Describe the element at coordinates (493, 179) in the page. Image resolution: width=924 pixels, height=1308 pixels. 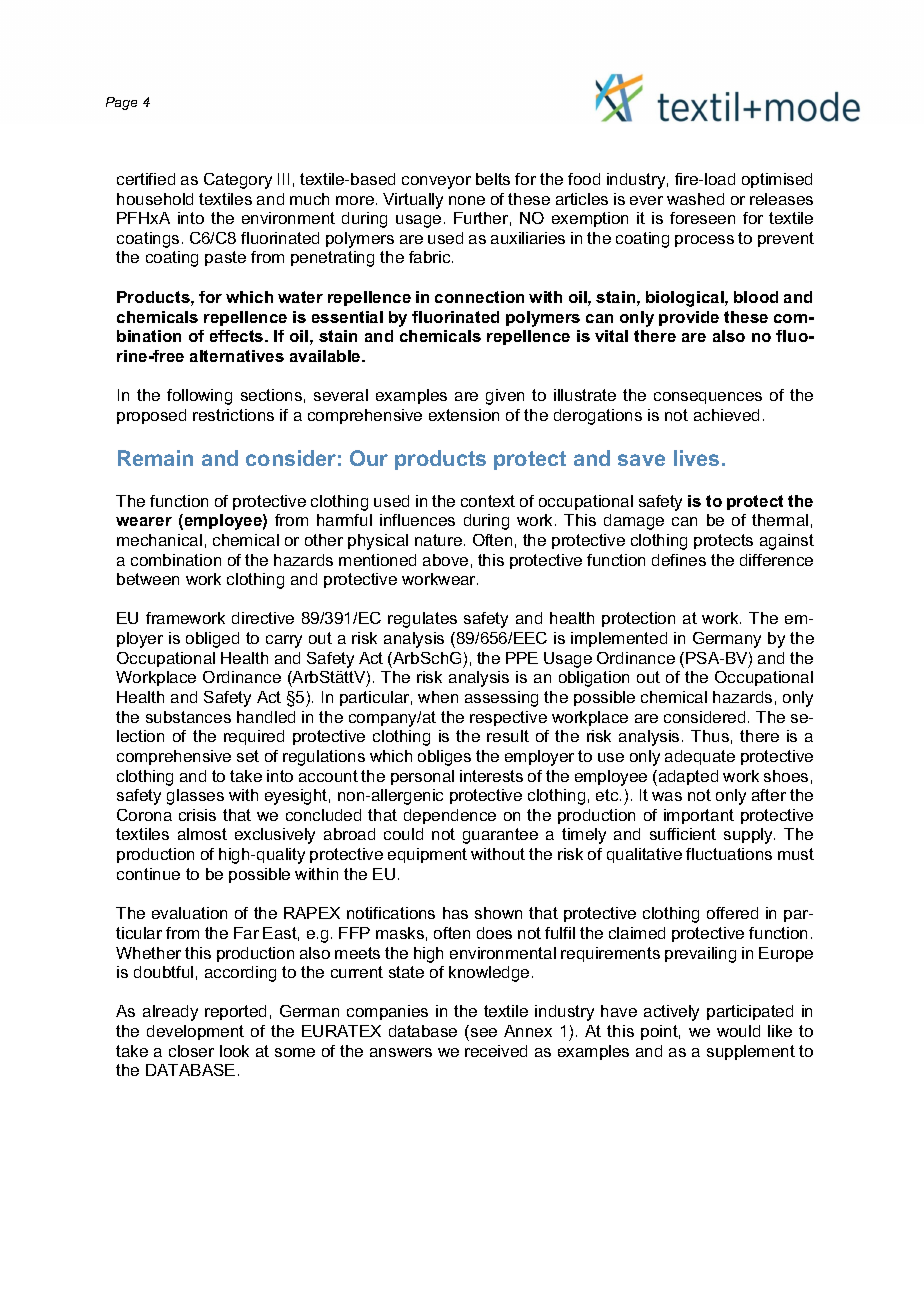
I see `belts` at that location.
